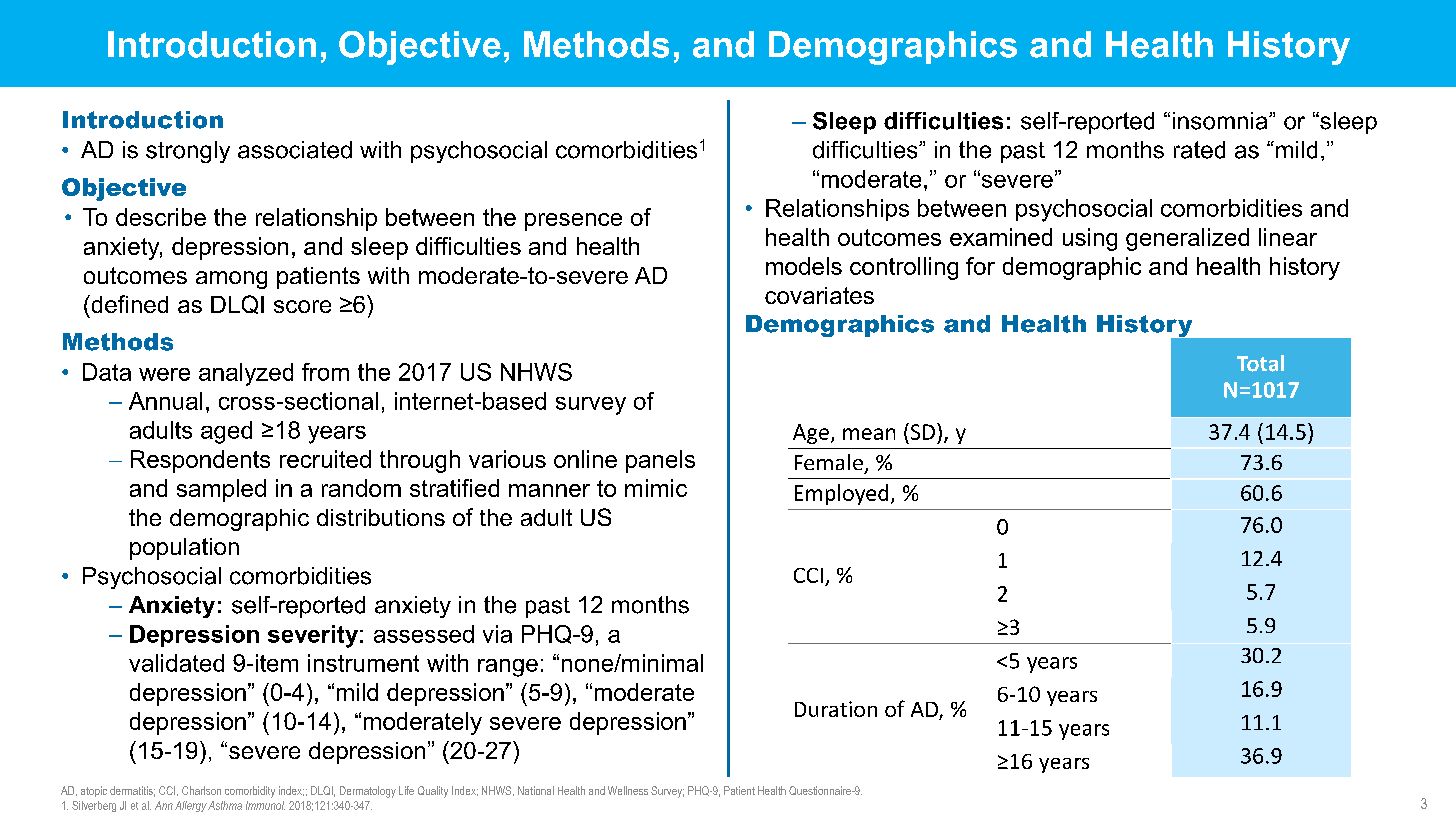  I want to click on Duration, so click(836, 709).
